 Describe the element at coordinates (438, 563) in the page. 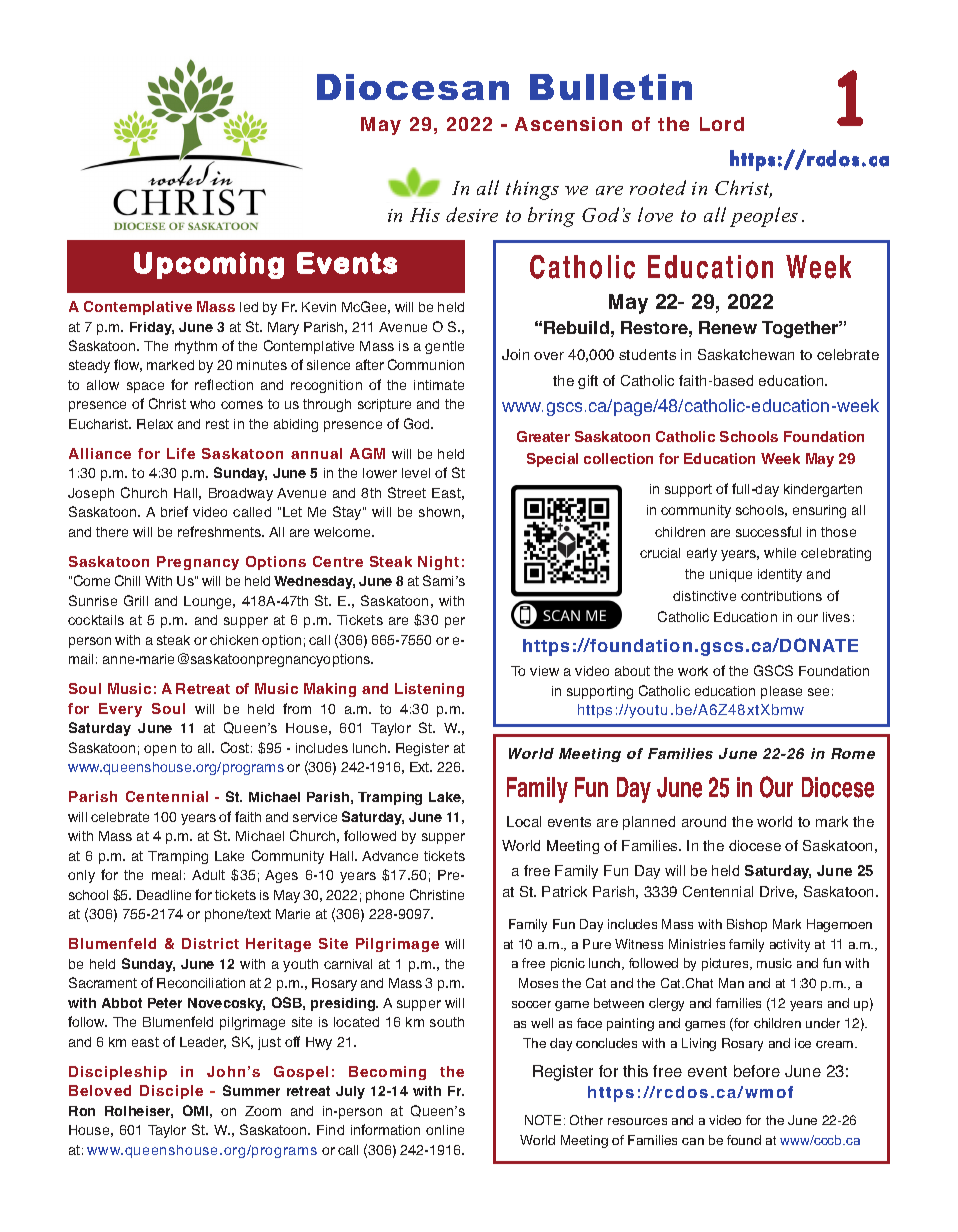

I see `Night` at that location.
